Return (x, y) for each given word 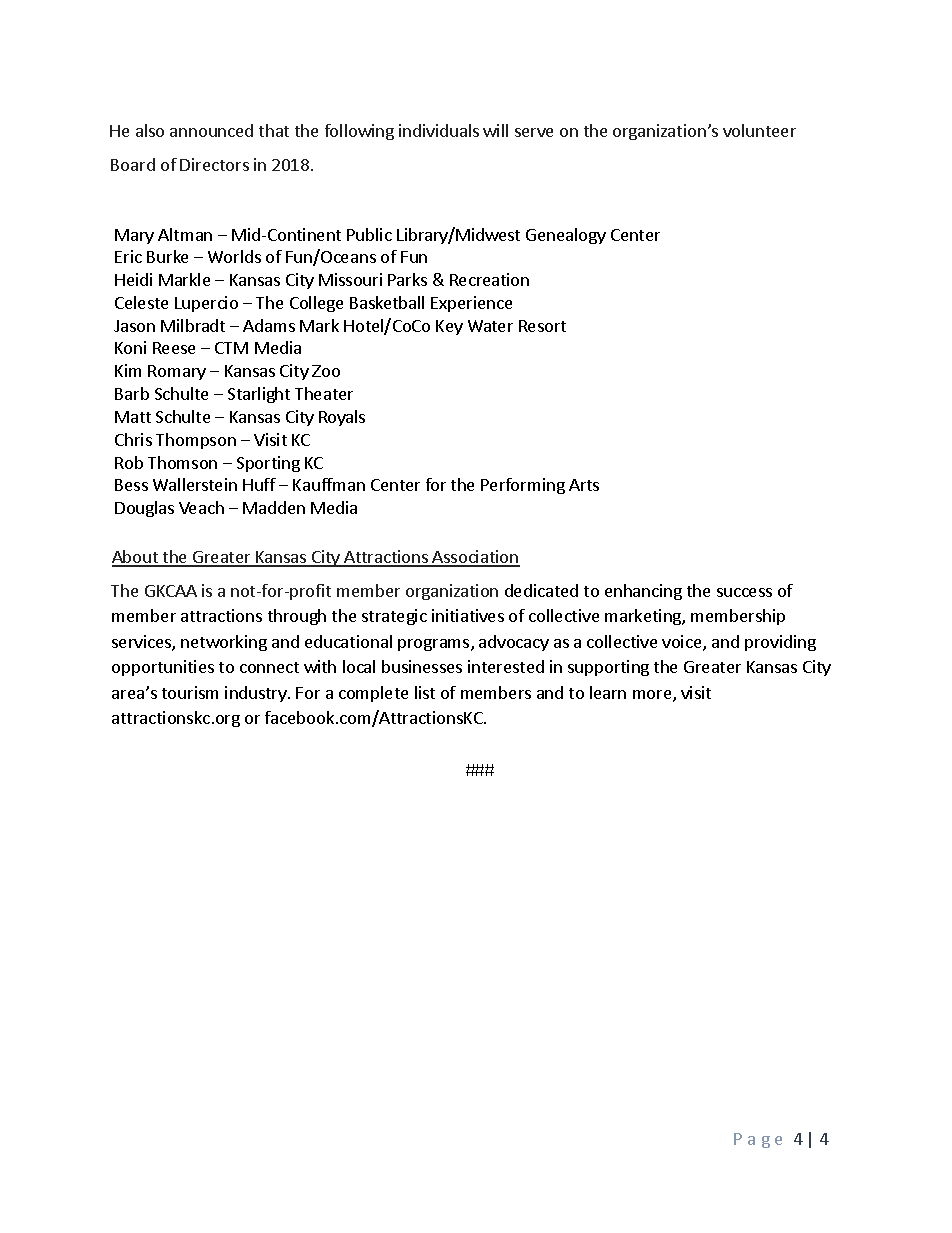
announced (211, 130)
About (136, 558)
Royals (342, 418)
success (744, 592)
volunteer (759, 130)
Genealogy (566, 236)
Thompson (196, 441)
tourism (190, 692)
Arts (584, 485)
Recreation (489, 279)
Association (475, 558)
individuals (439, 130)
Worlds (234, 256)
